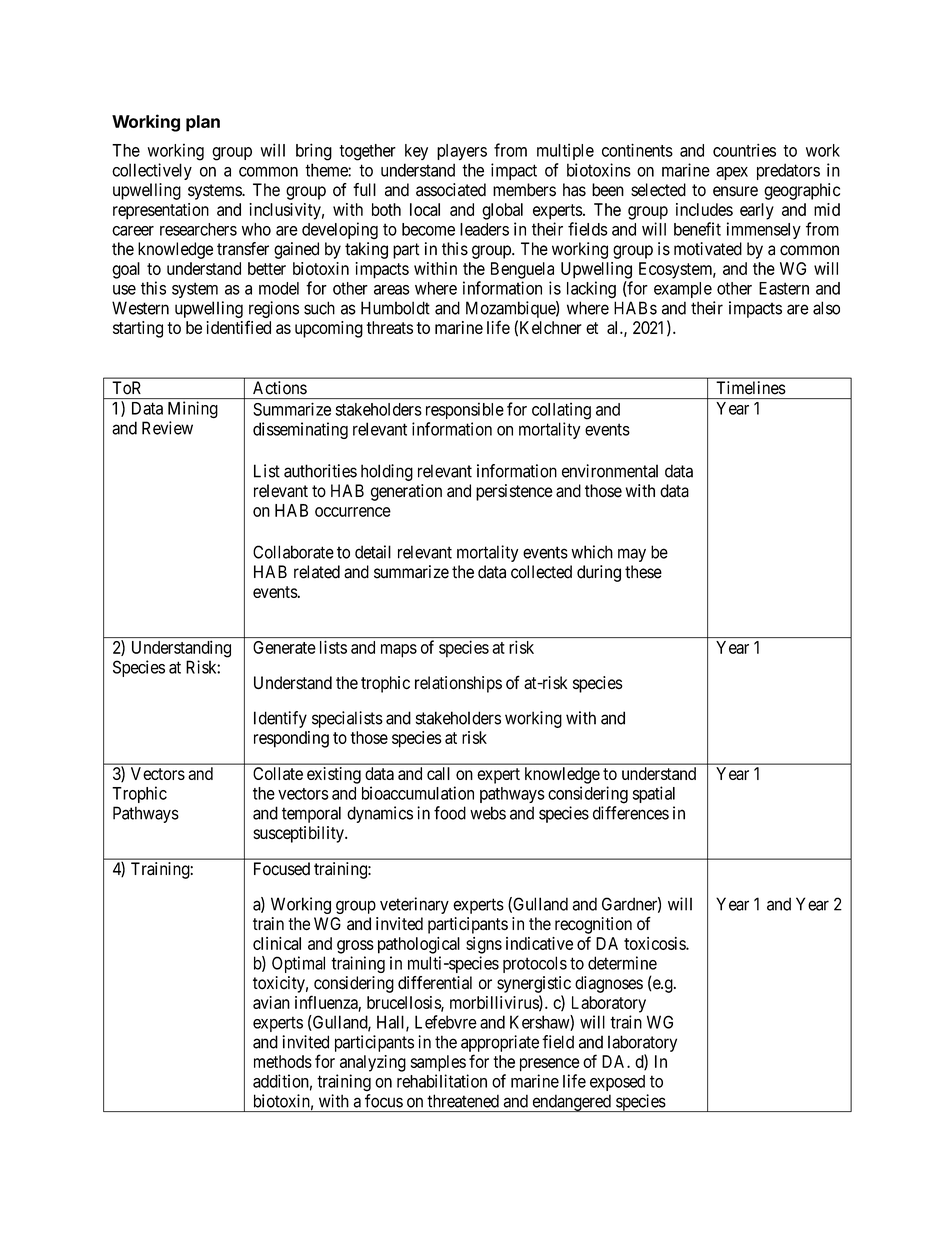 The height and width of the screenshot is (1233, 952). What do you see at coordinates (655, 943) in the screenshot?
I see `toxicosis` at bounding box center [655, 943].
